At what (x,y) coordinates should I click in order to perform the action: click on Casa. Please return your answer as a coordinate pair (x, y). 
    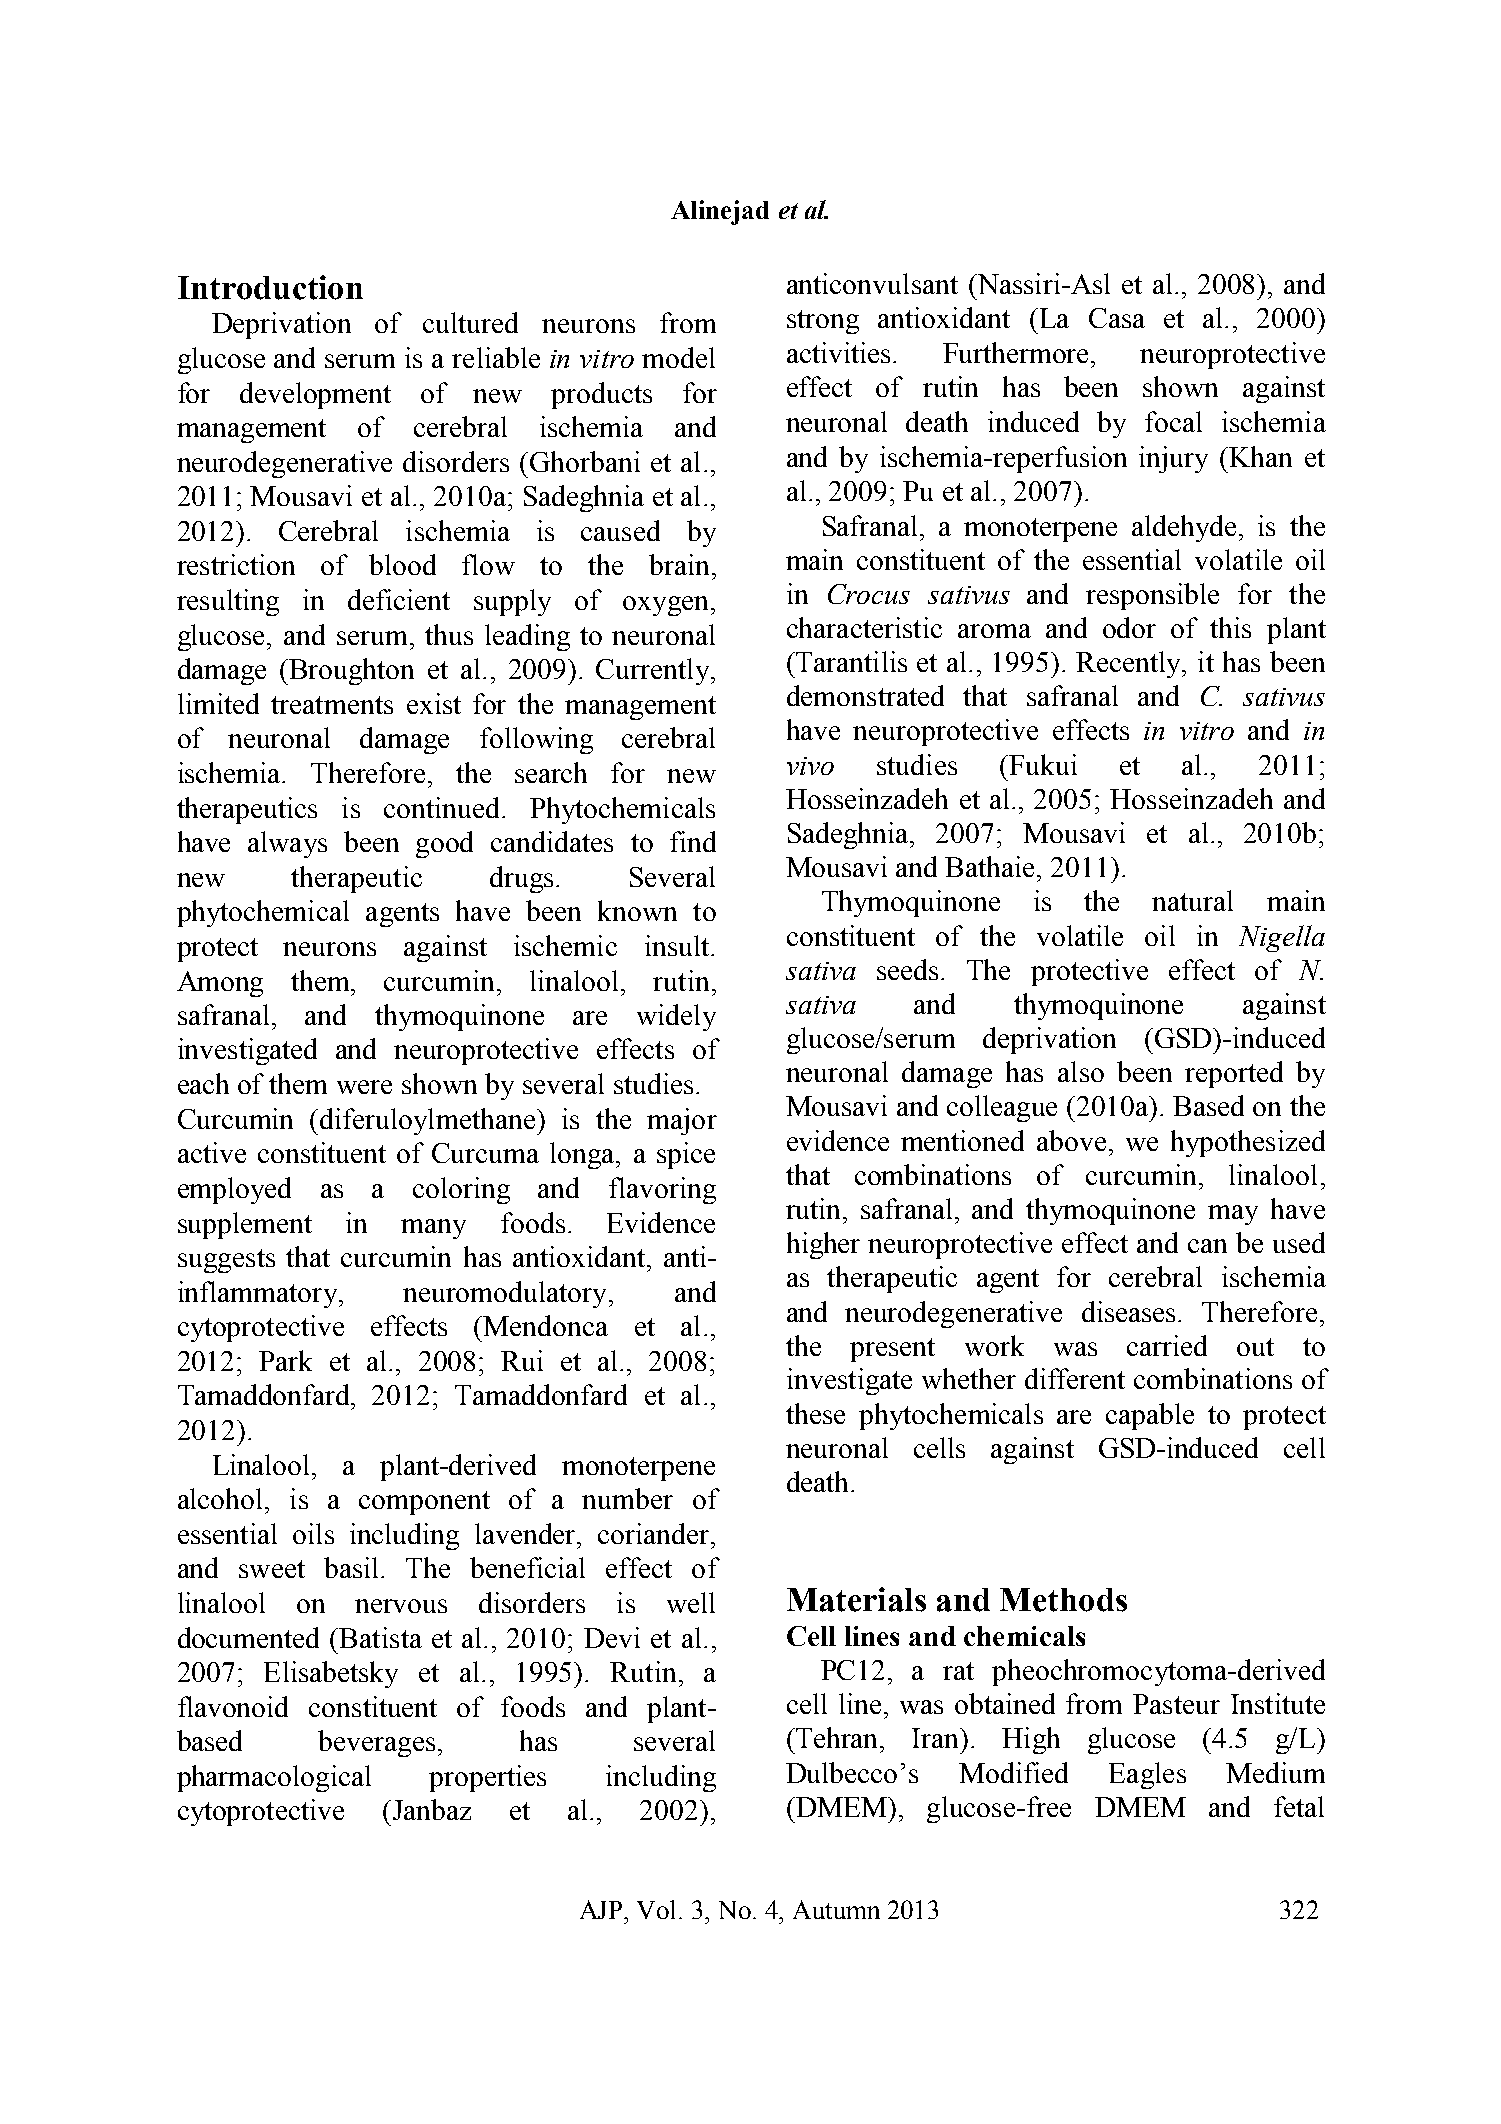
    Looking at the image, I should click on (1117, 318).
